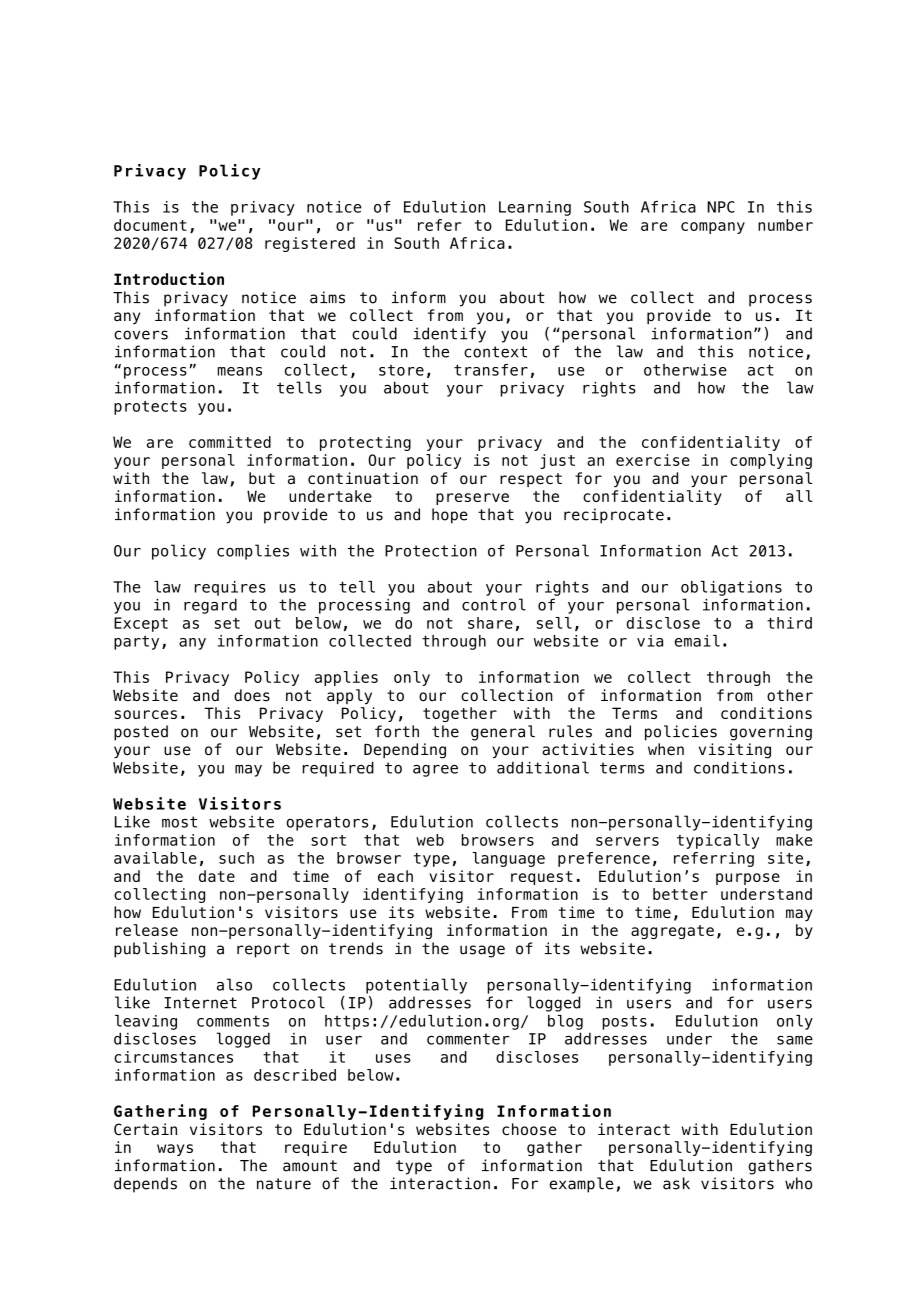 Image resolution: width=924 pixels, height=1308 pixels. What do you see at coordinates (263, 950) in the document?
I see `report` at bounding box center [263, 950].
